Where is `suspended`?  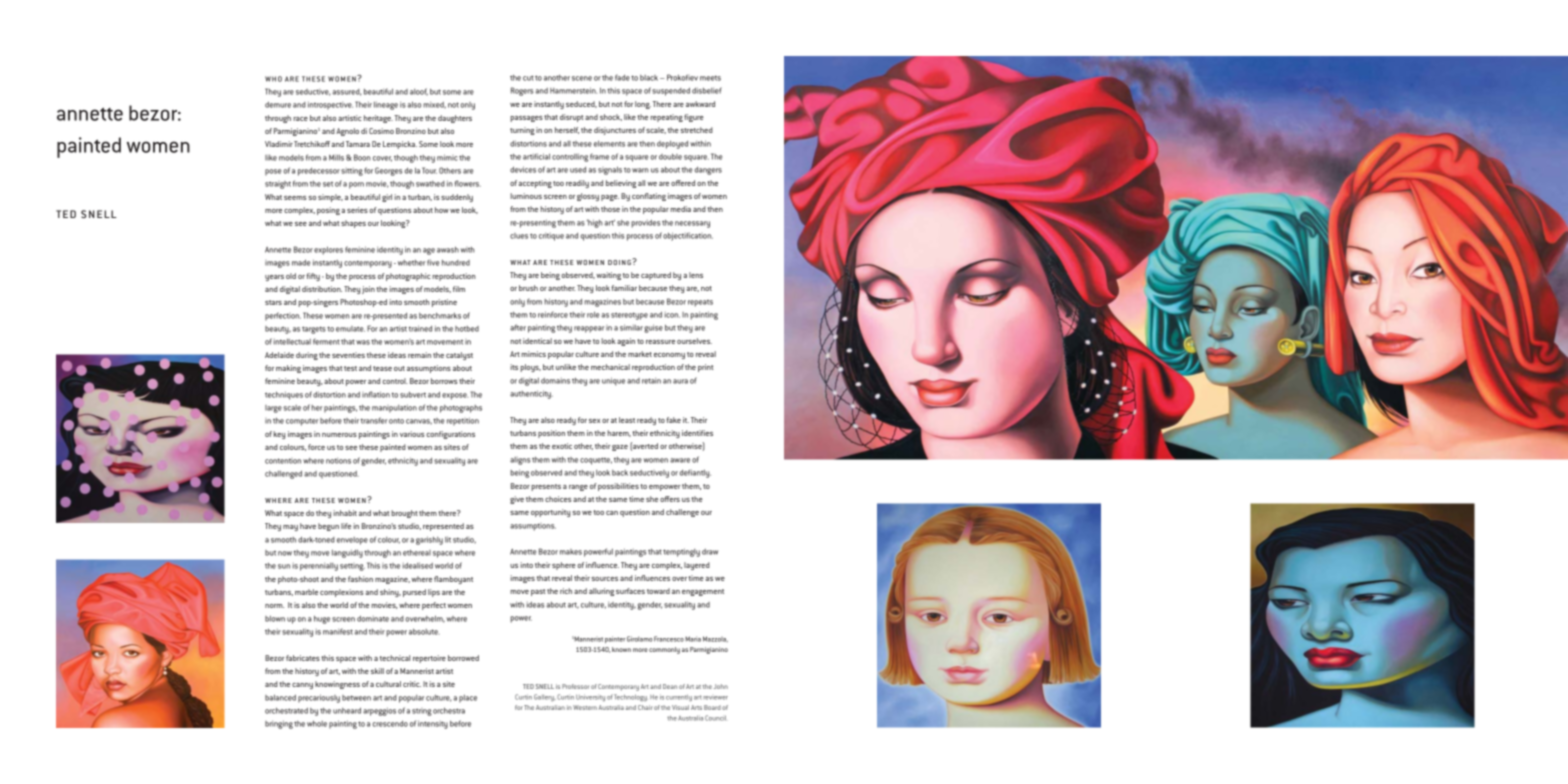
suspended is located at coordinates (671, 91).
